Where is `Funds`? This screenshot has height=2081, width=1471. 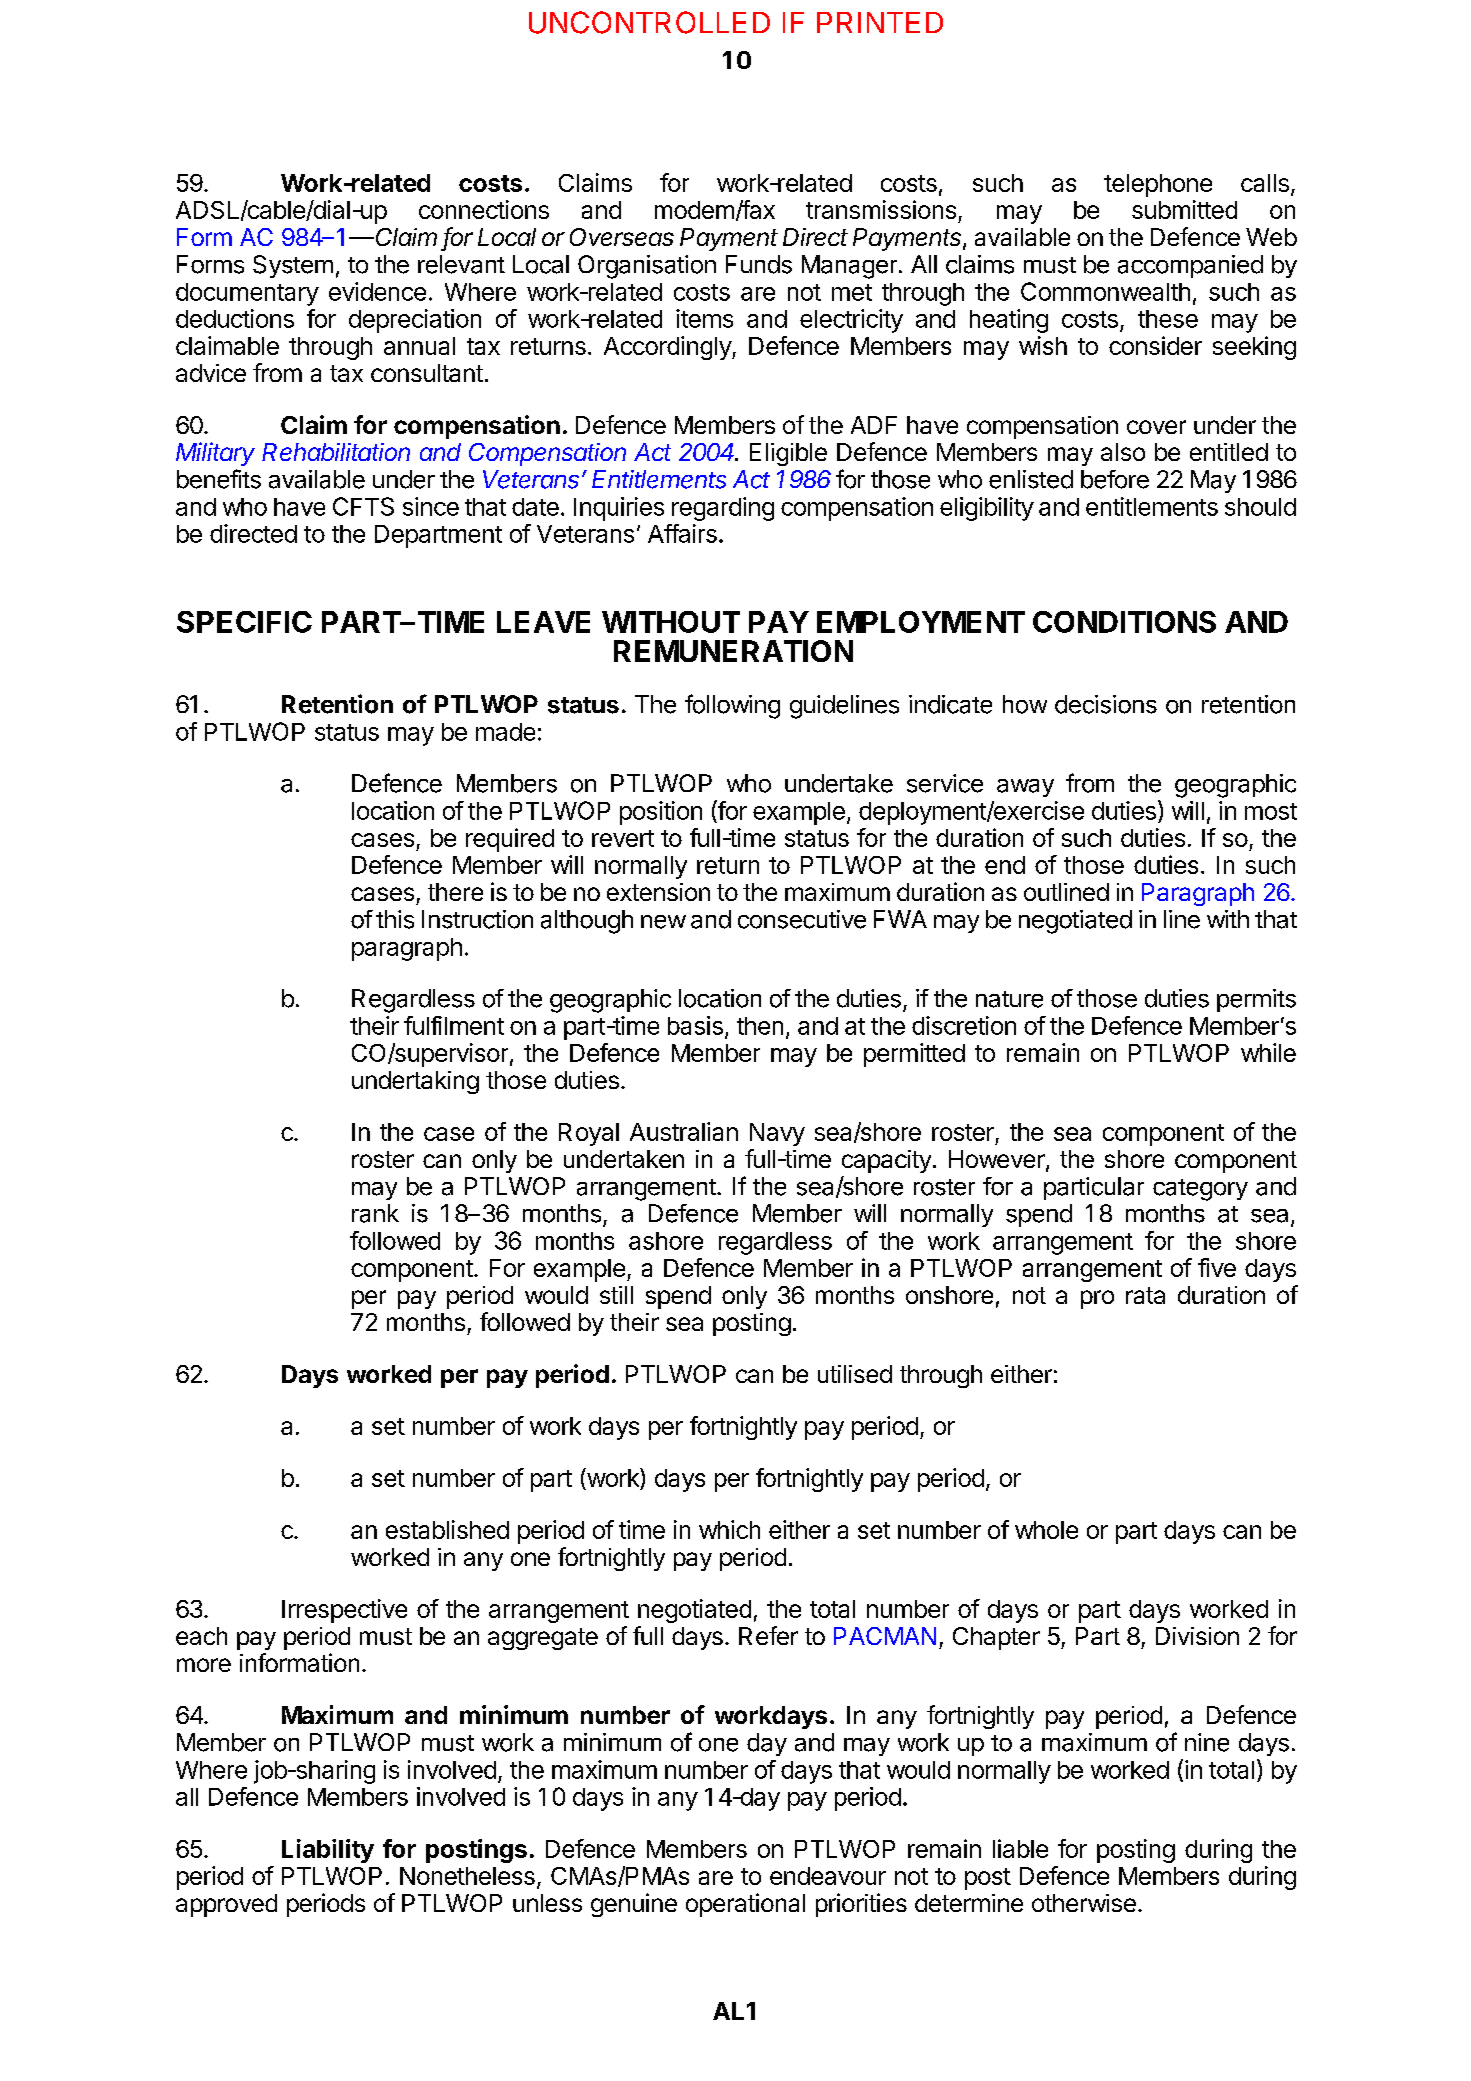 Funds is located at coordinates (759, 264).
